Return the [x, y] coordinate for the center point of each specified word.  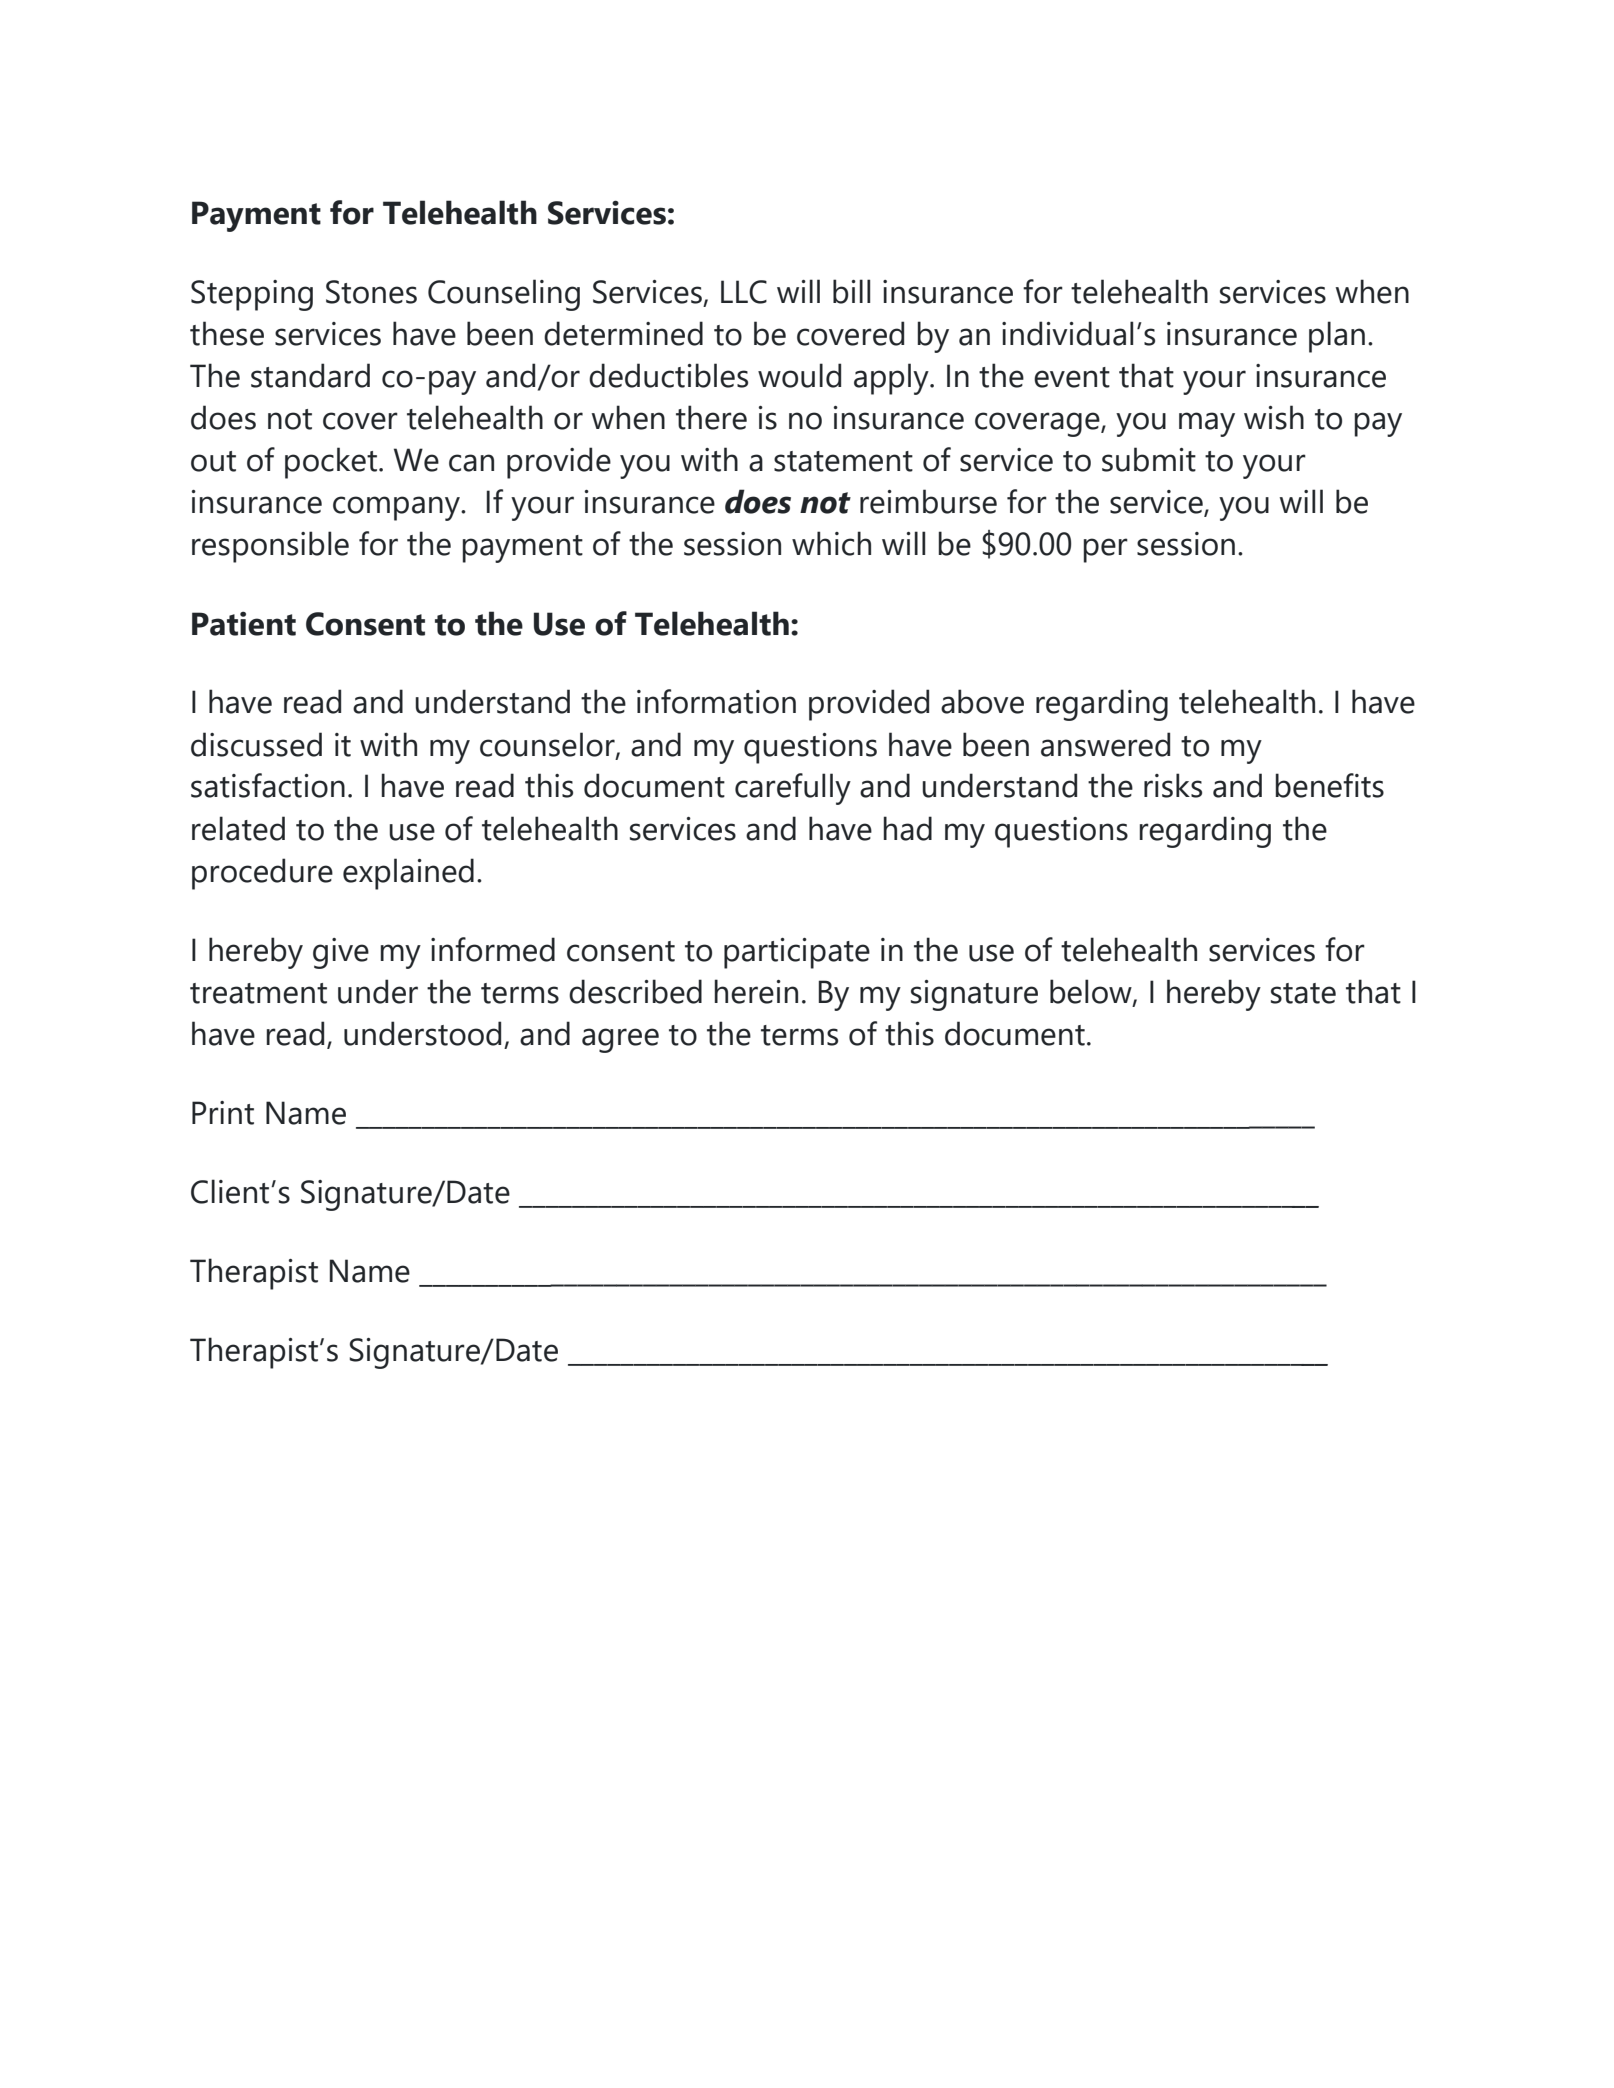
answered [1105, 744]
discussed [256, 744]
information [716, 701]
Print [223, 1113]
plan [1337, 337]
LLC [744, 292]
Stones [371, 292]
